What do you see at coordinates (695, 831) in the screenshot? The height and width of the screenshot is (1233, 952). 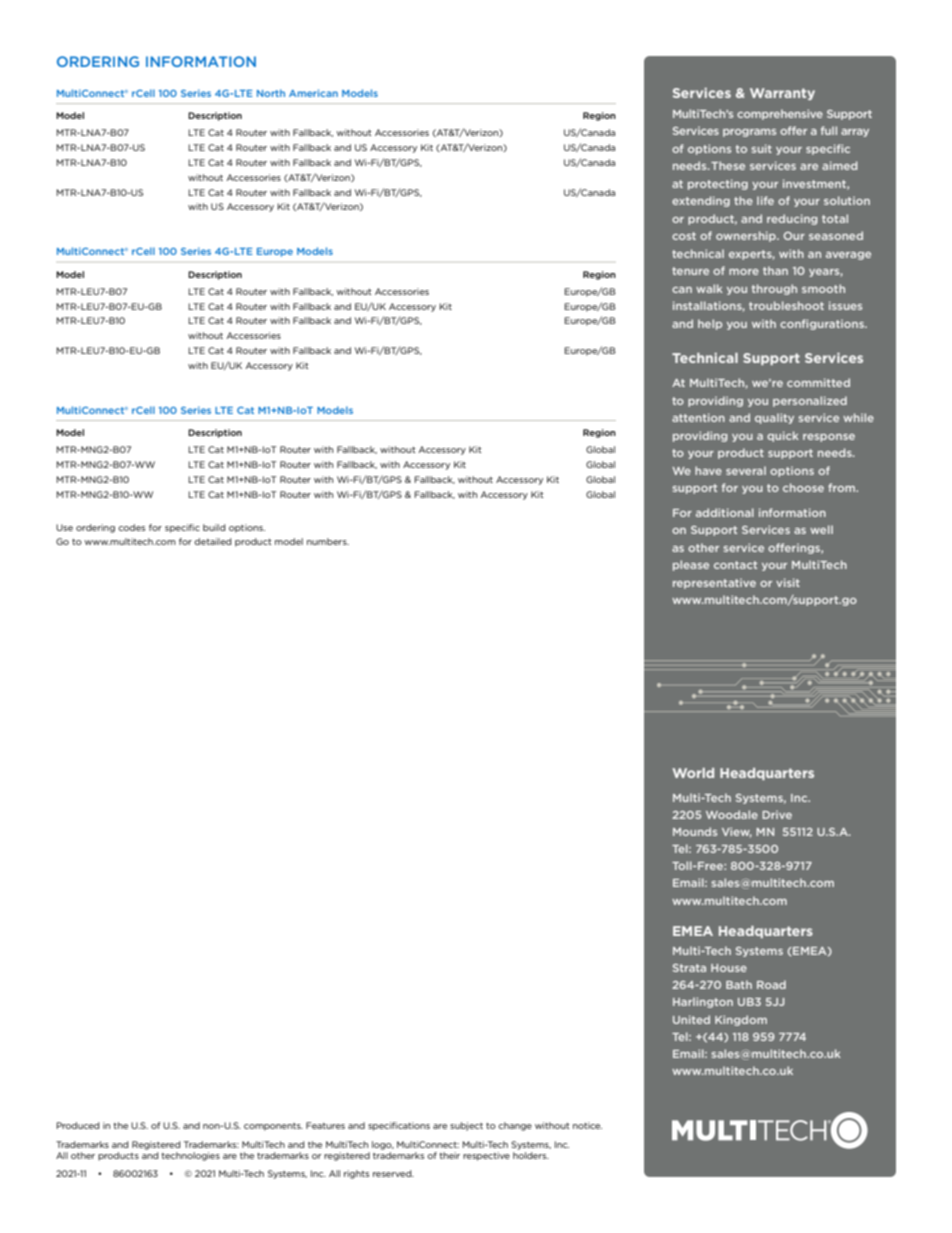 I see `Mounds` at bounding box center [695, 831].
